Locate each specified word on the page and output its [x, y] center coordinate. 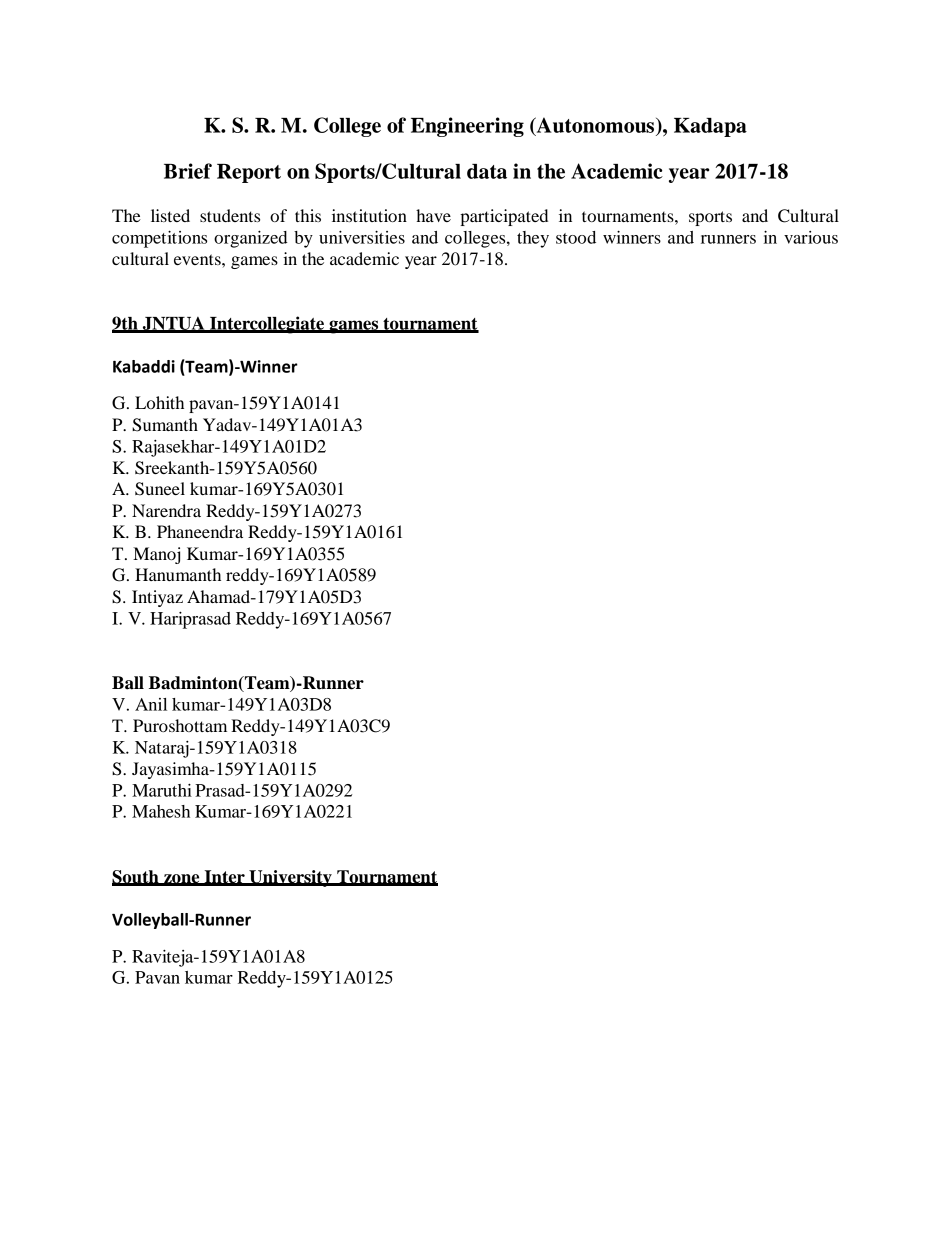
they [533, 239]
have [433, 215]
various [811, 237]
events [198, 259]
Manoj [156, 555]
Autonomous [595, 126]
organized [251, 239]
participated [504, 217]
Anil [151, 704]
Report [249, 173]
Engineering [467, 127]
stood [576, 237]
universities [362, 237]
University [290, 878]
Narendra [166, 510]
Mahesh [161, 811]
